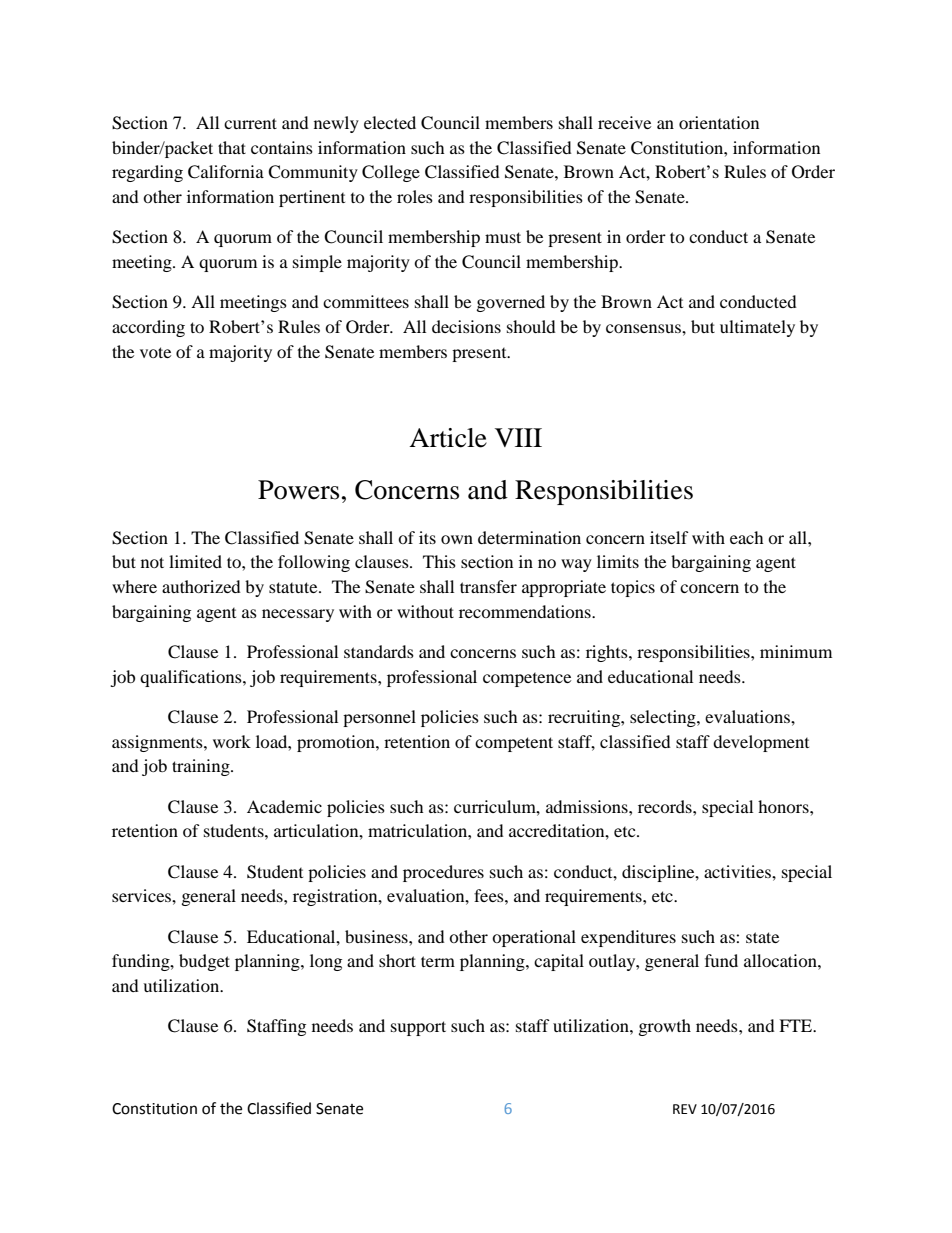 The height and width of the screenshot is (1233, 952). What do you see at coordinates (796, 651) in the screenshot?
I see `minimum` at bounding box center [796, 651].
